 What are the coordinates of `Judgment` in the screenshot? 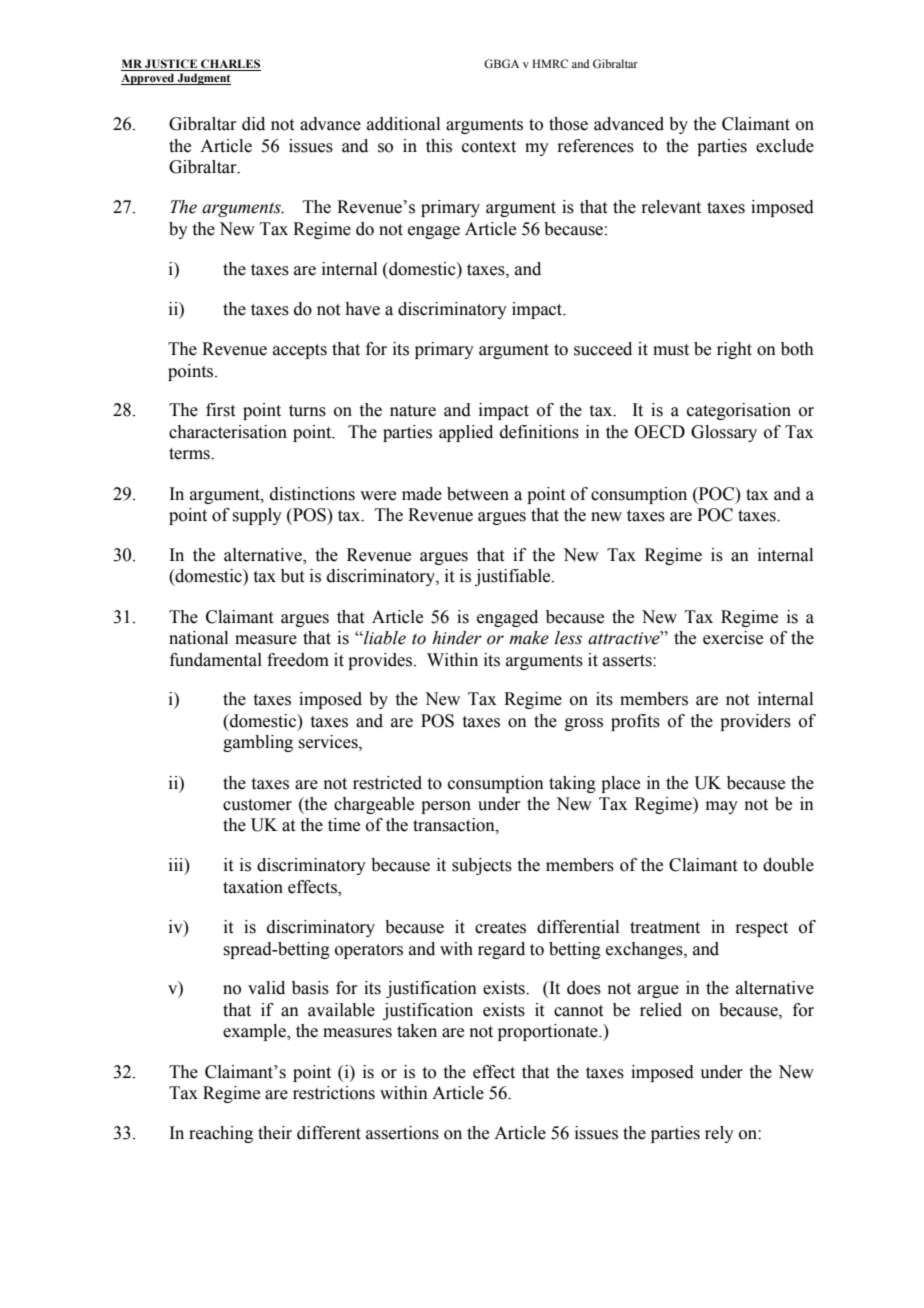 It's located at (203, 79).
